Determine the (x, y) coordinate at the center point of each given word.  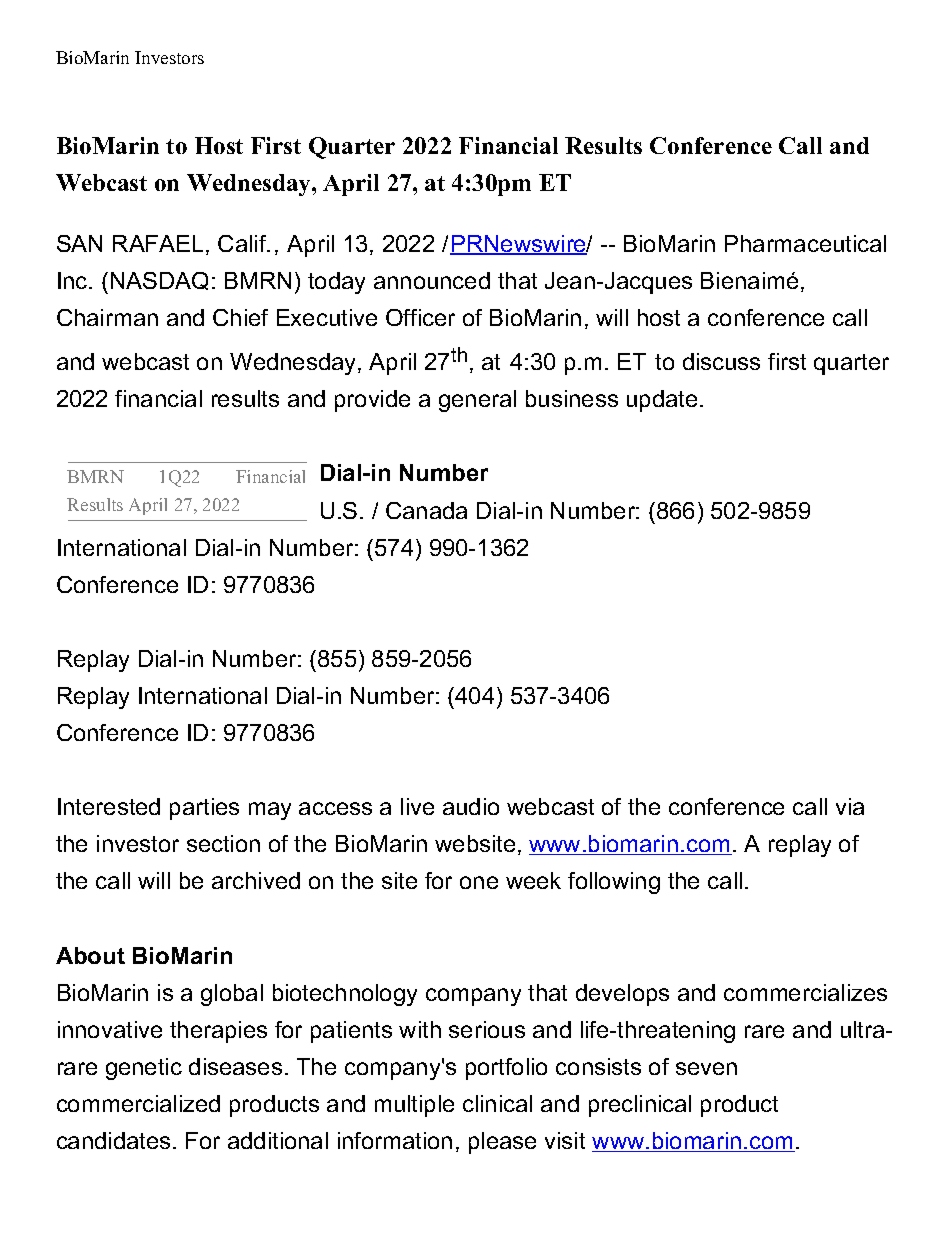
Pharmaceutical (805, 243)
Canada (426, 510)
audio (471, 806)
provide (372, 401)
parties (204, 809)
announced (432, 280)
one (479, 882)
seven (706, 1068)
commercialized (138, 1103)
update (662, 401)
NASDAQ (159, 281)
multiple (414, 1106)
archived (256, 880)
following (614, 883)
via (850, 806)
